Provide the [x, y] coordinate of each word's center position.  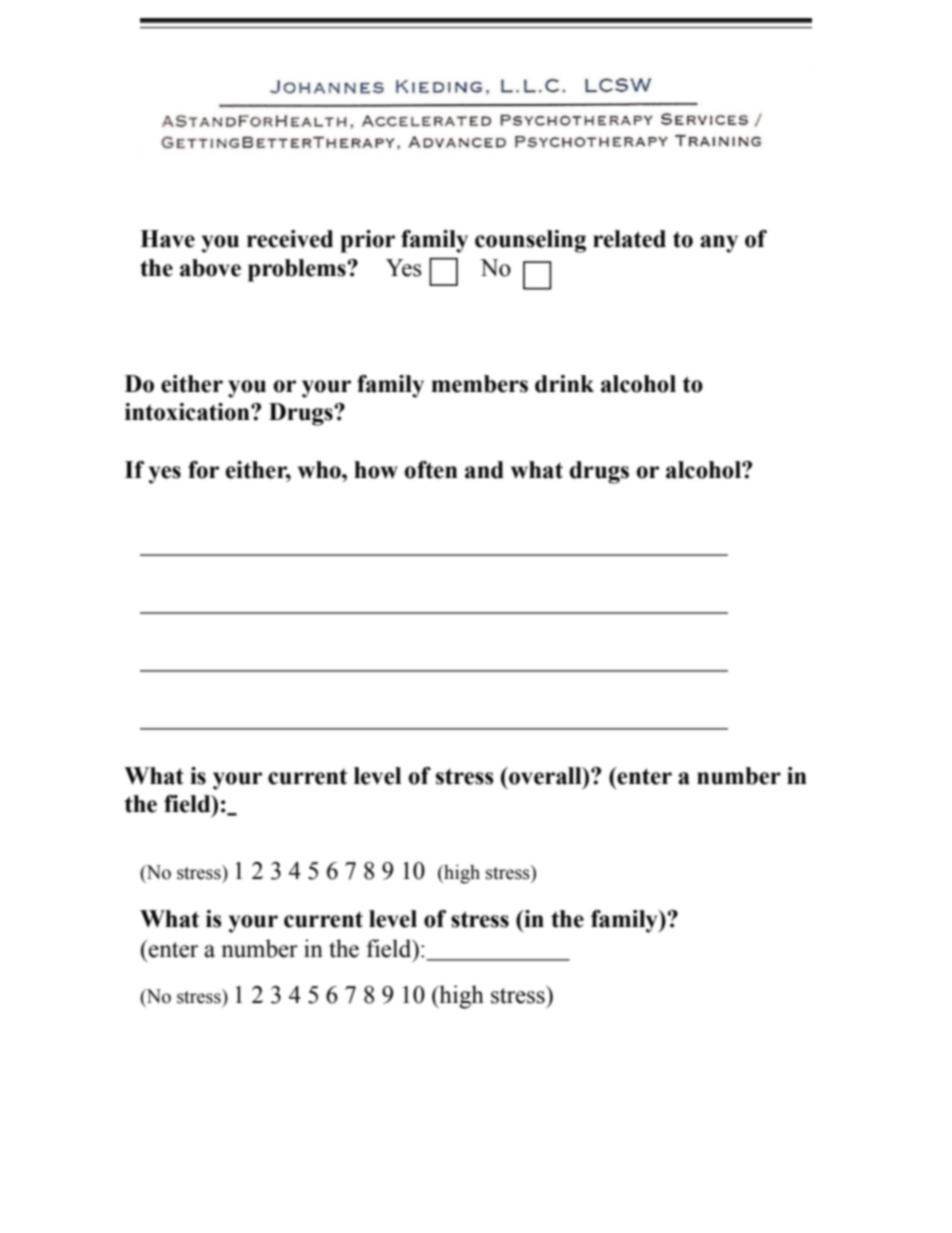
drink [564, 384]
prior [367, 241]
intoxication [188, 412]
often [431, 470]
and [484, 470]
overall [545, 776]
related [629, 239]
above [210, 268]
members [479, 384]
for [203, 470]
